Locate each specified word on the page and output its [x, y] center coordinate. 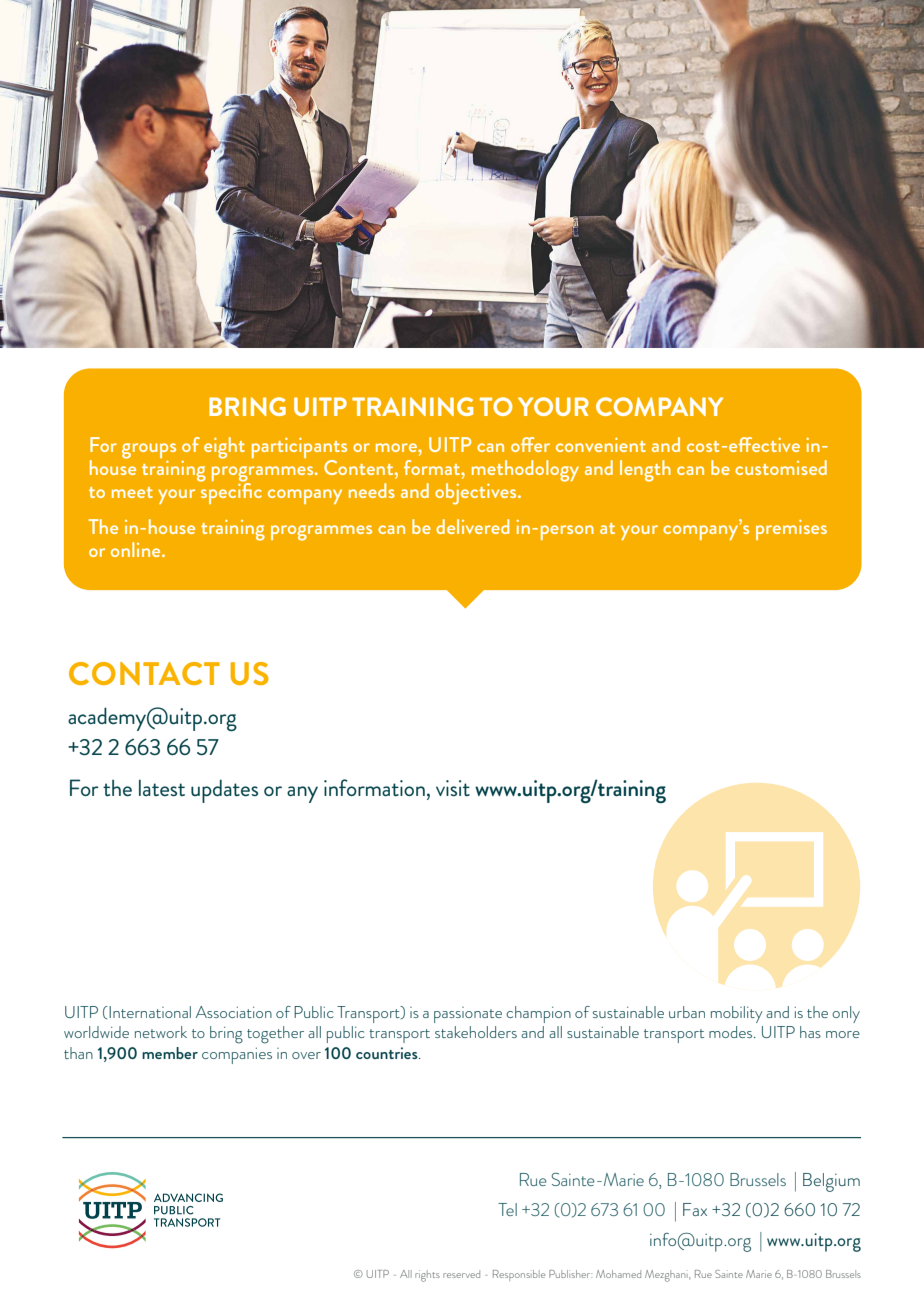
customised [781, 467]
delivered [472, 526]
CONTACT [144, 673]
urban [687, 1012]
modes [732, 1032]
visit [453, 788]
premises [791, 530]
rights [427, 1276]
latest [162, 787]
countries [388, 1053]
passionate [468, 1015]
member [170, 1053]
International [149, 1012]
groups [149, 451]
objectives [477, 494]
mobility [737, 1014]
